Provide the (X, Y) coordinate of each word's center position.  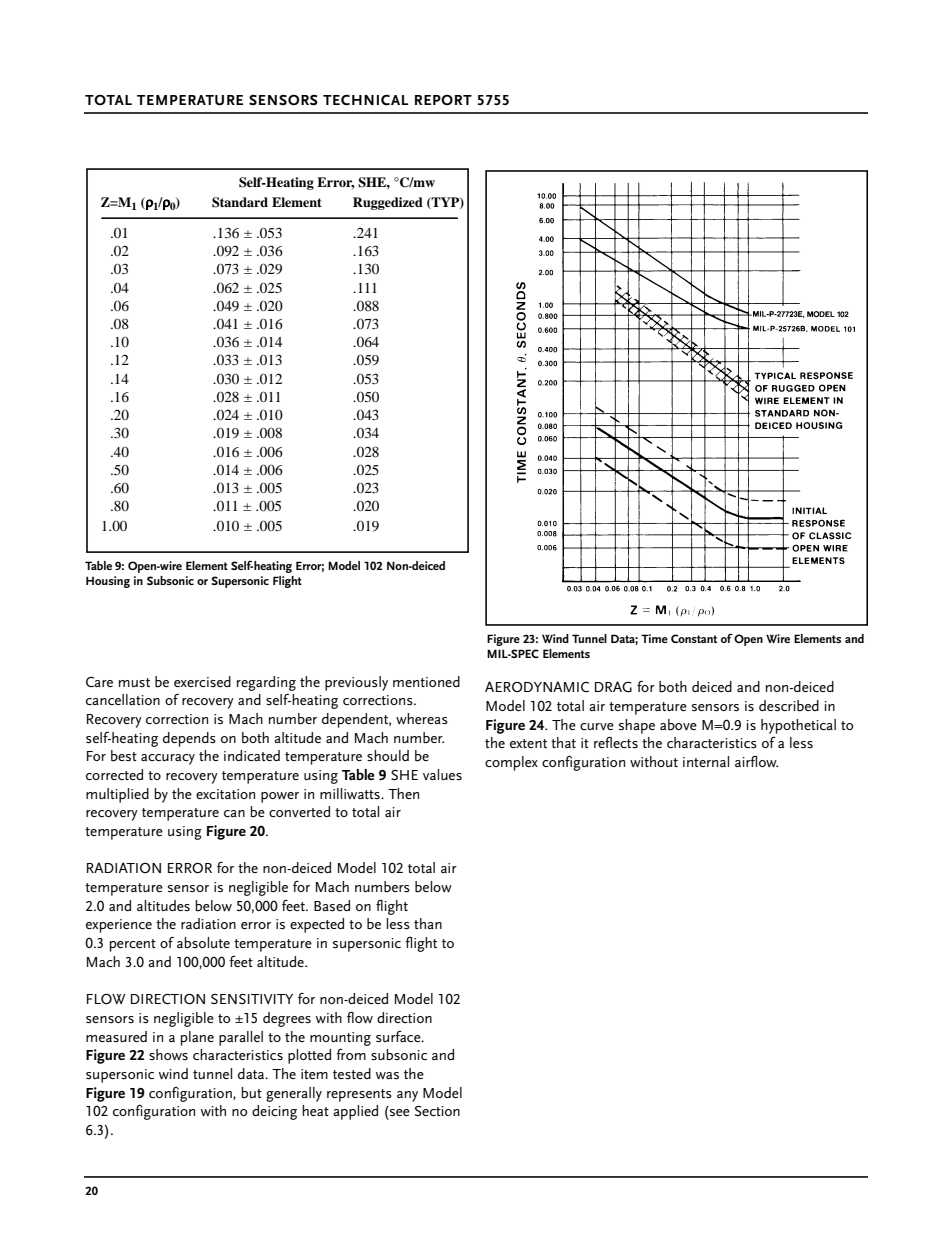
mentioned (426, 681)
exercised (202, 681)
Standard (240, 202)
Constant (694, 638)
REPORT (443, 100)
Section (437, 1111)
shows (168, 1054)
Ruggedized (388, 203)
